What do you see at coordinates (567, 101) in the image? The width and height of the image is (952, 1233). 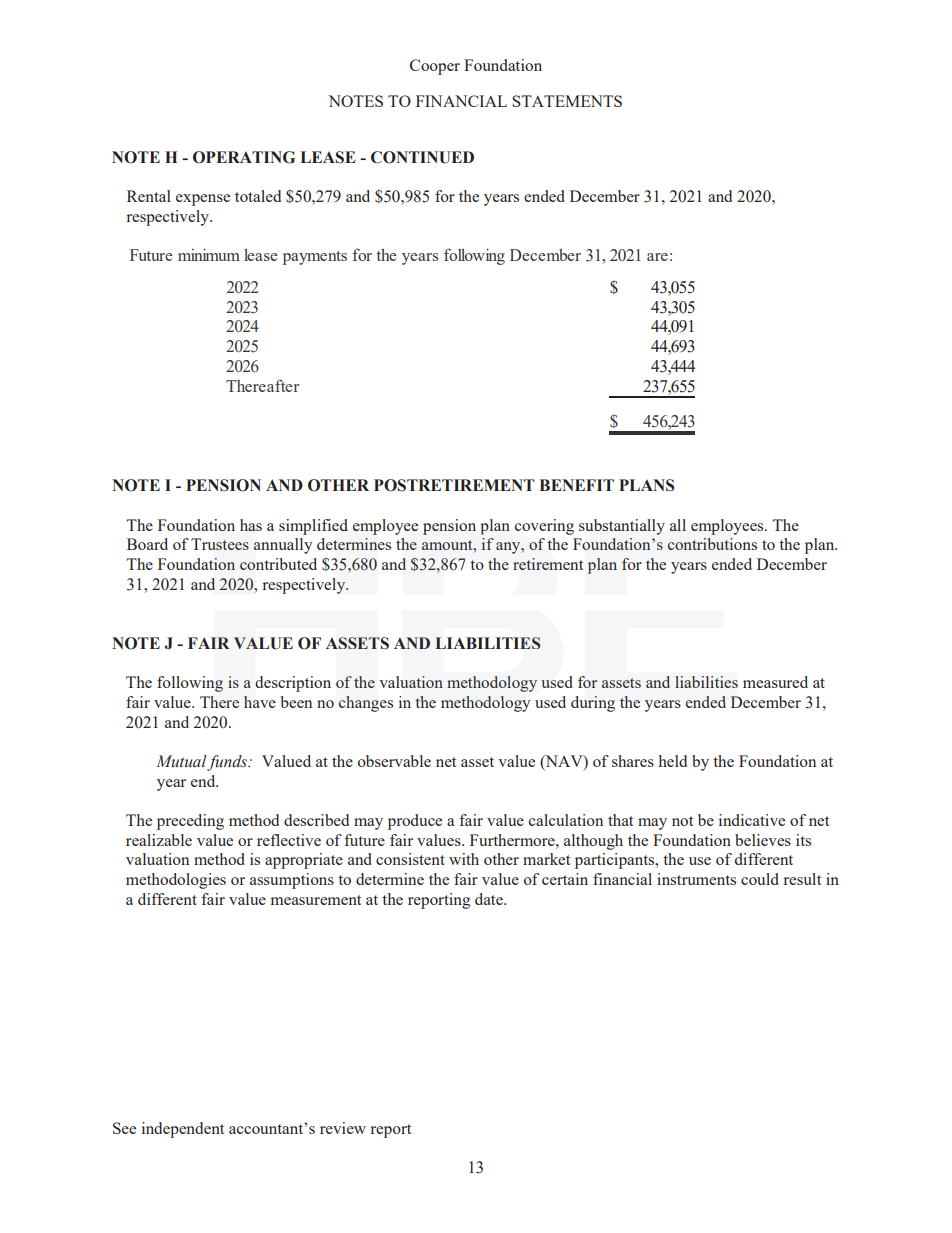 I see `STATEMENTS` at bounding box center [567, 101].
